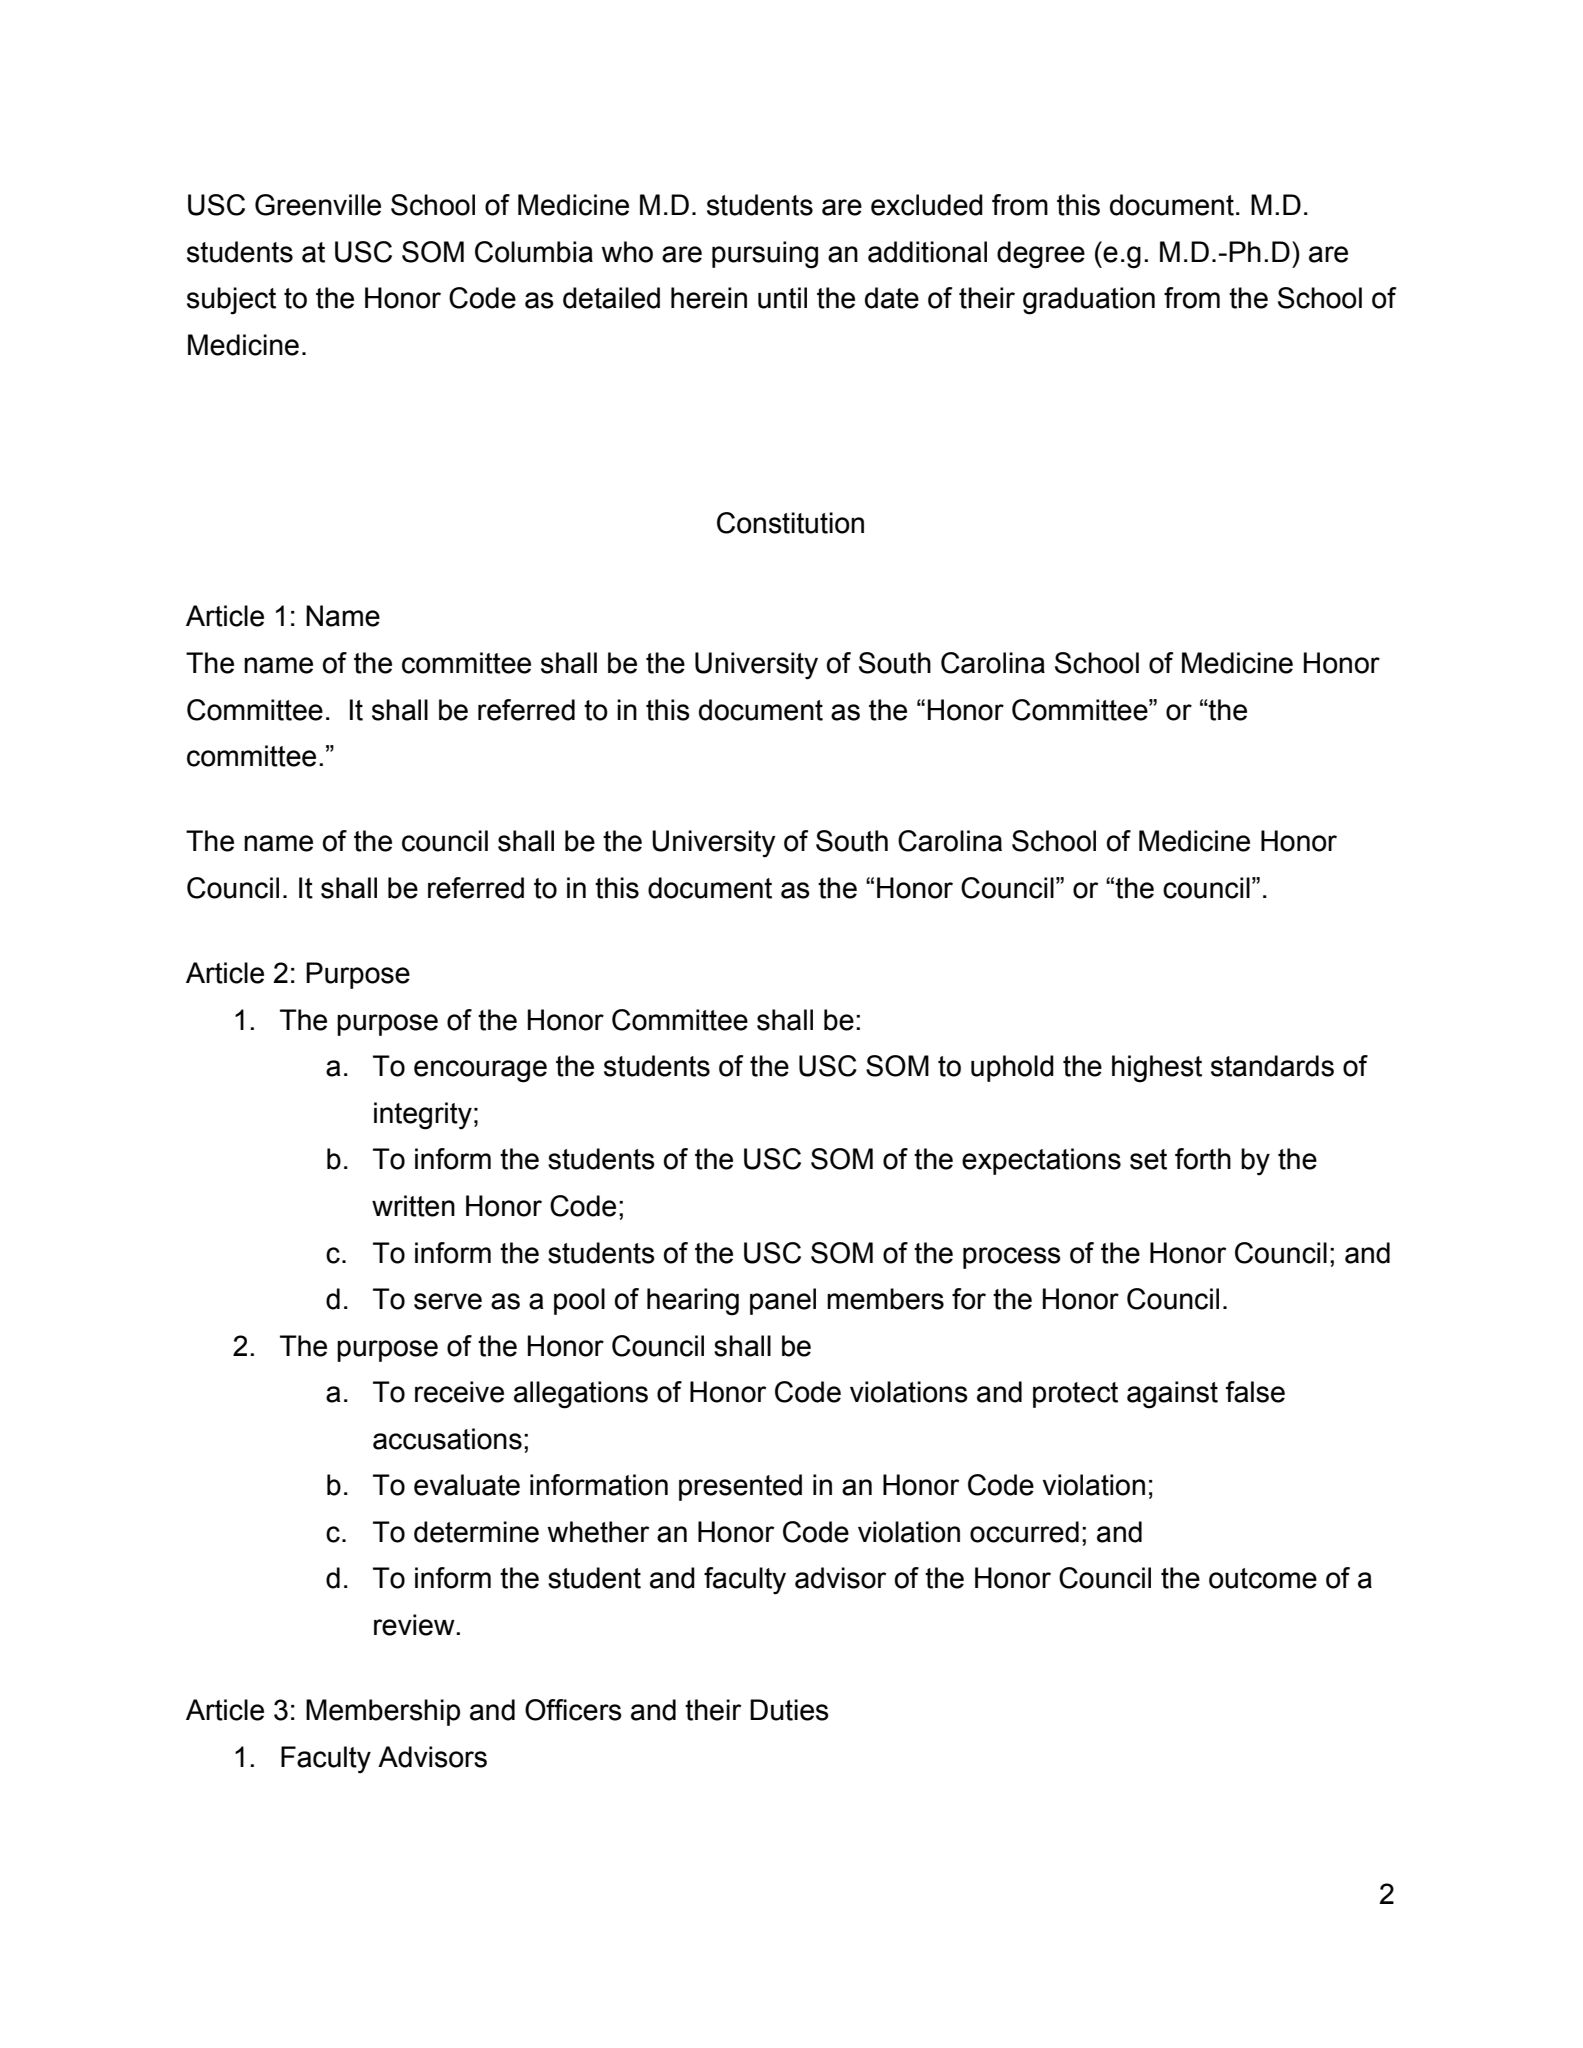 The width and height of the screenshot is (1583, 2048). Describe the element at coordinates (318, 205) in the screenshot. I see `Greenville` at that location.
